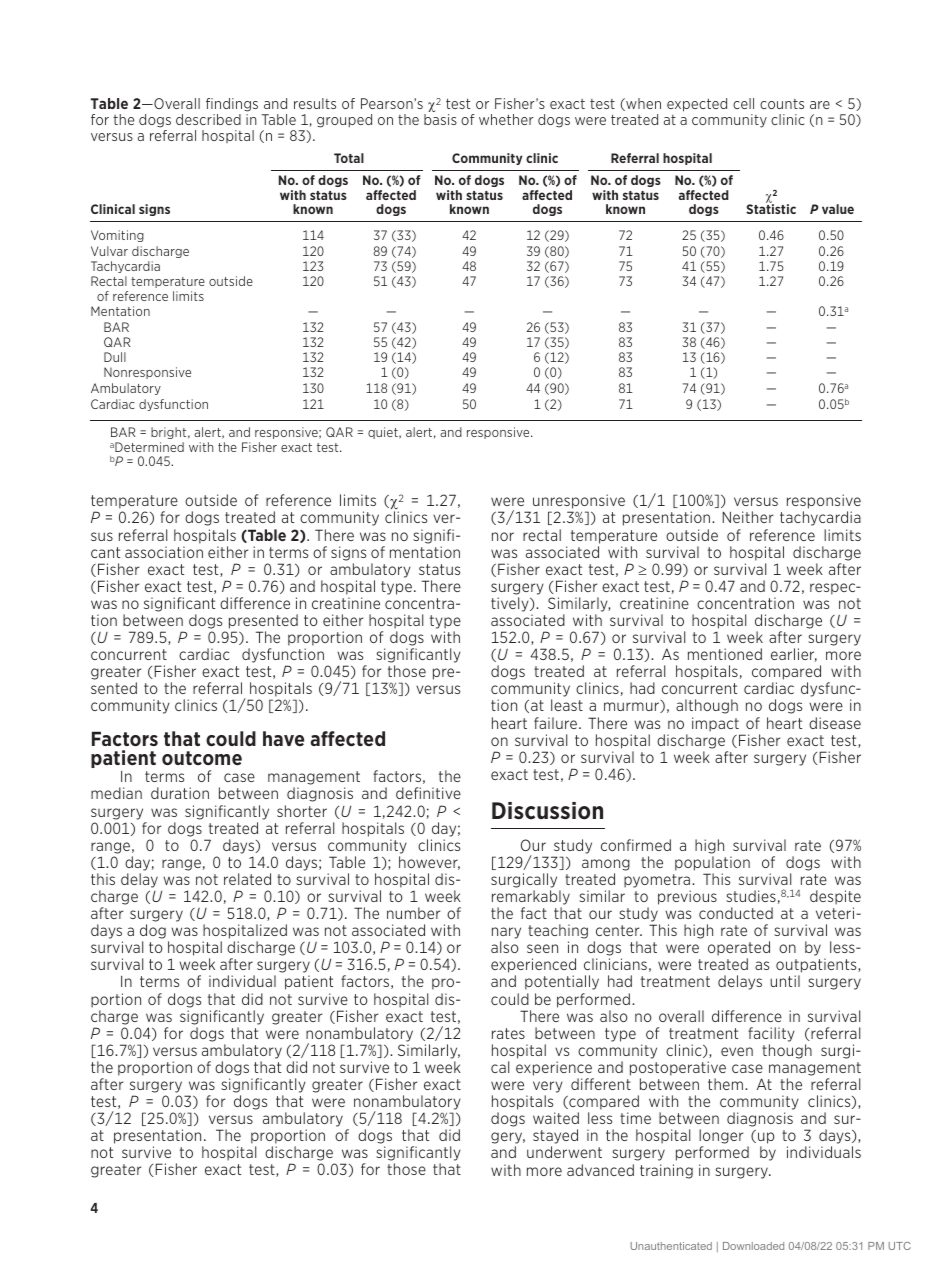  I want to click on described, so click(208, 119).
